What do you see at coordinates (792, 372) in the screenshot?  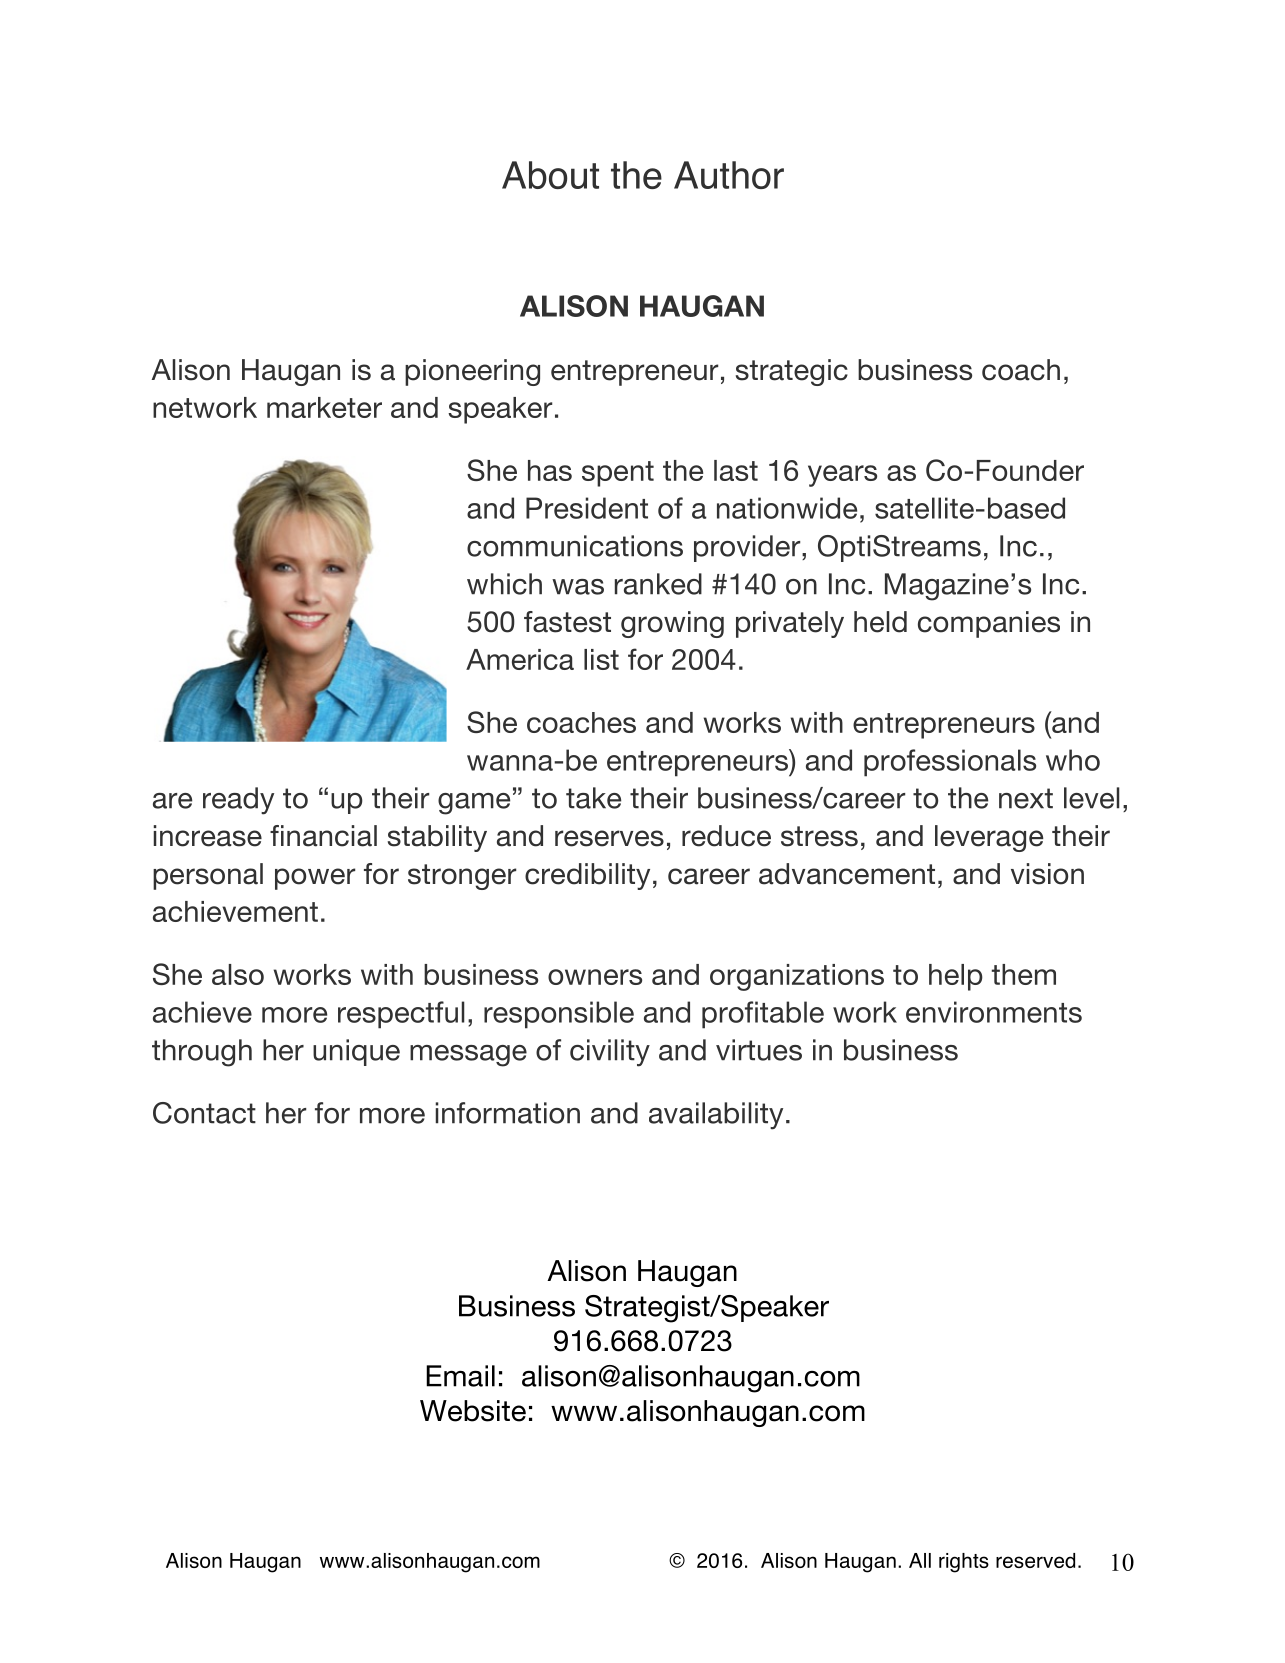 I see `strategic` at bounding box center [792, 372].
